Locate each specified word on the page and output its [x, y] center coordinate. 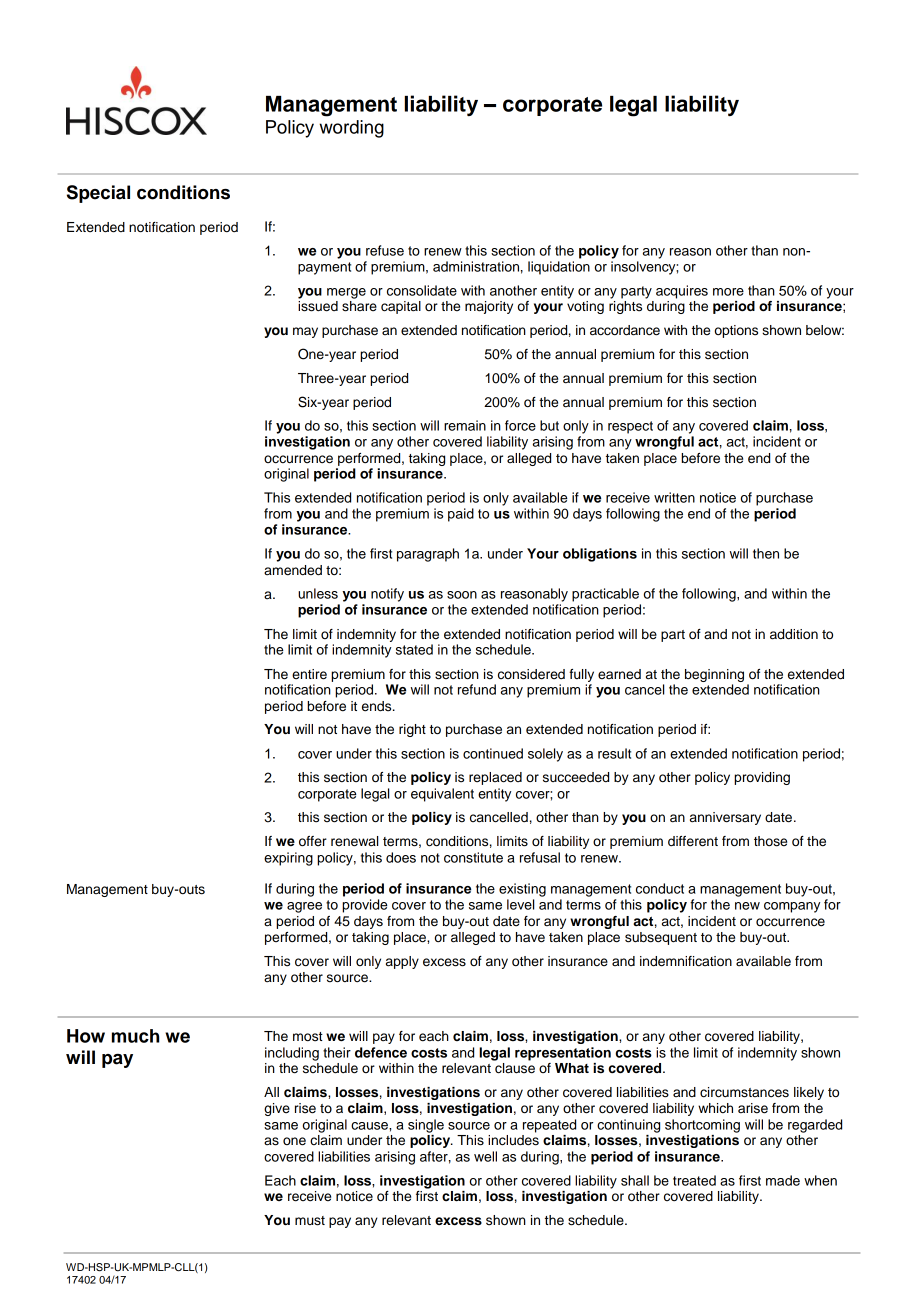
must [310, 1221]
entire [309, 674]
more [728, 292]
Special [98, 194]
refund [477, 689]
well [485, 1156]
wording [351, 129]
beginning [714, 675]
